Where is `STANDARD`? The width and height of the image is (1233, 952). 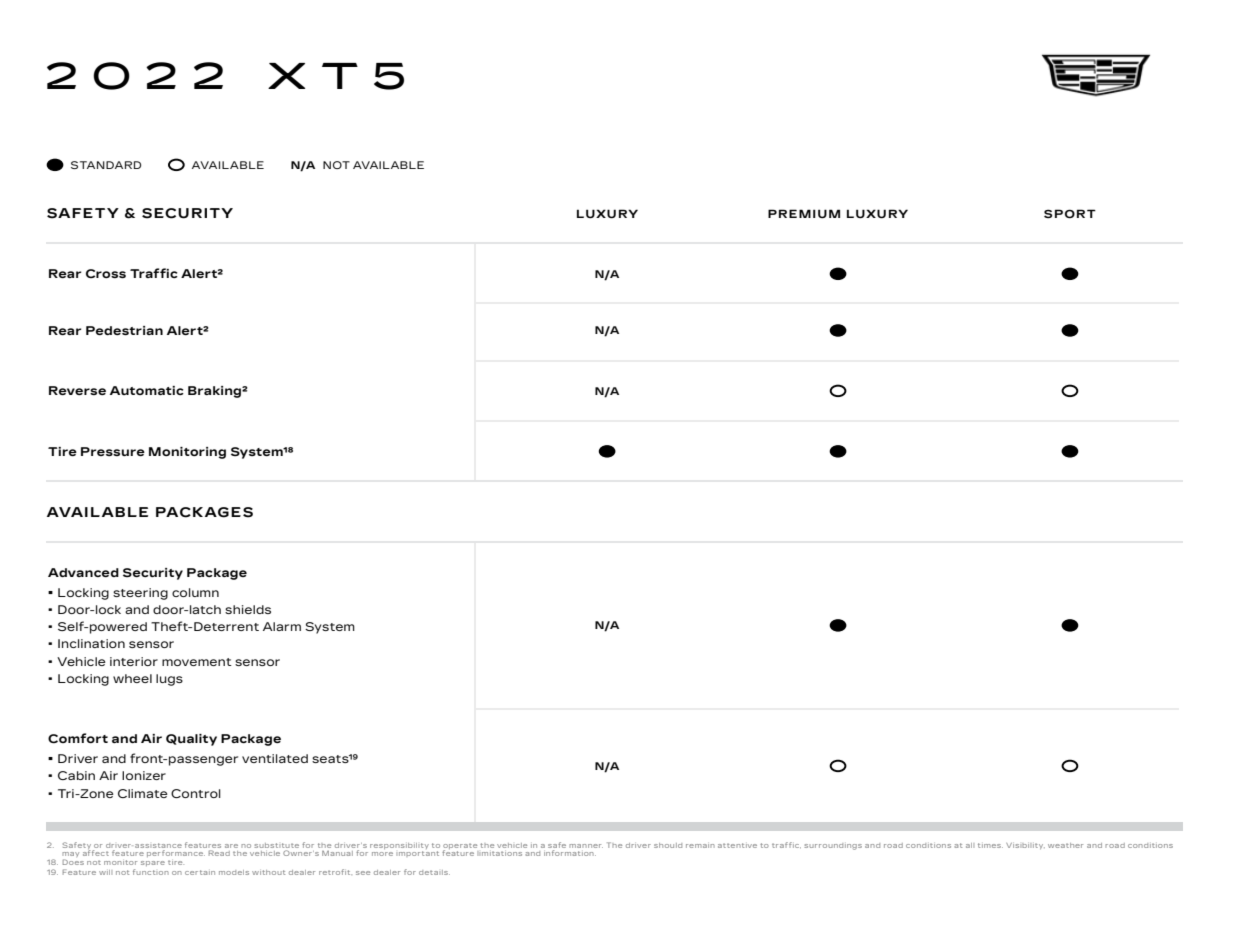 STANDARD is located at coordinates (106, 165).
